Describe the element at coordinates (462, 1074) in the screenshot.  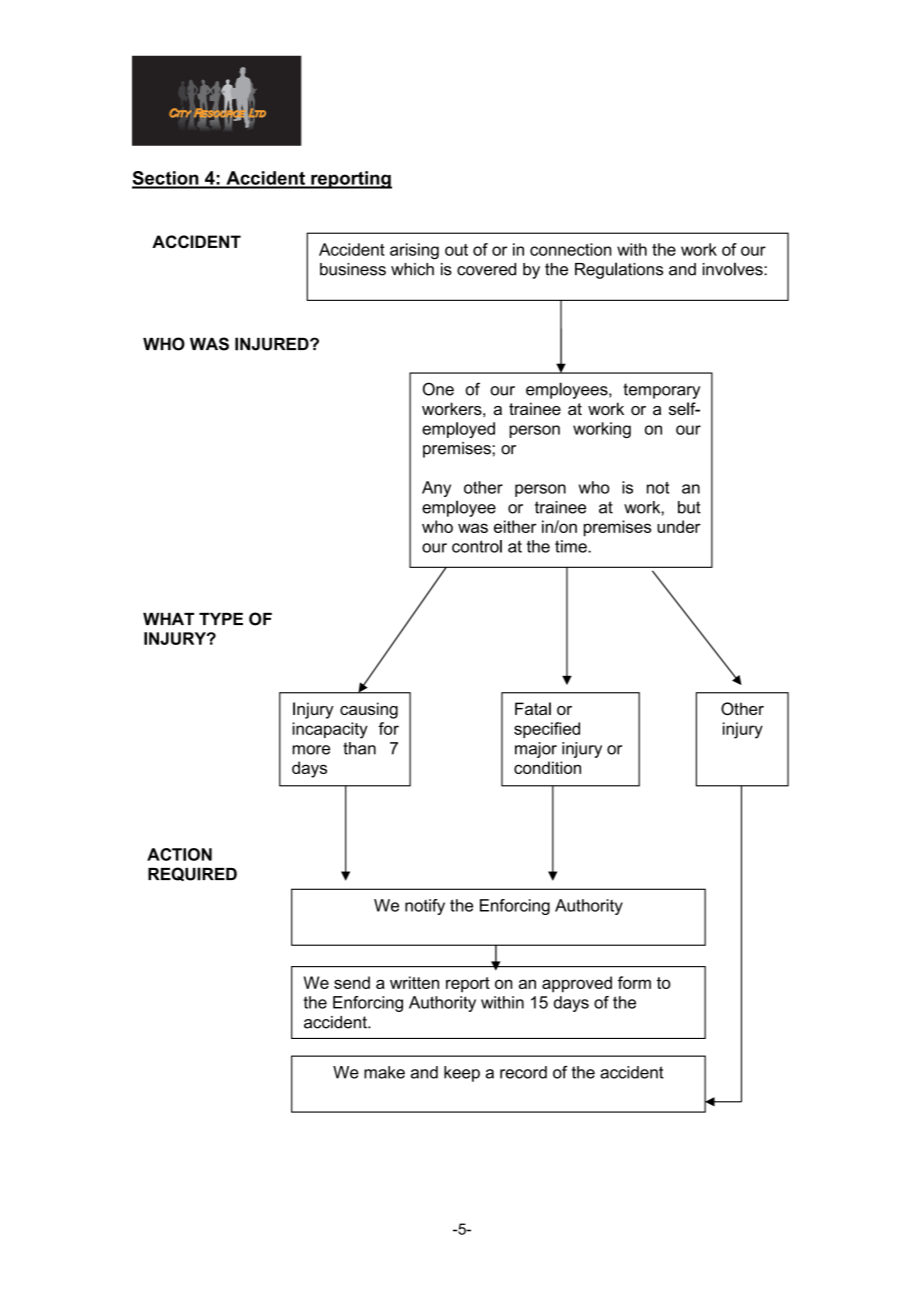
I see `keep` at that location.
